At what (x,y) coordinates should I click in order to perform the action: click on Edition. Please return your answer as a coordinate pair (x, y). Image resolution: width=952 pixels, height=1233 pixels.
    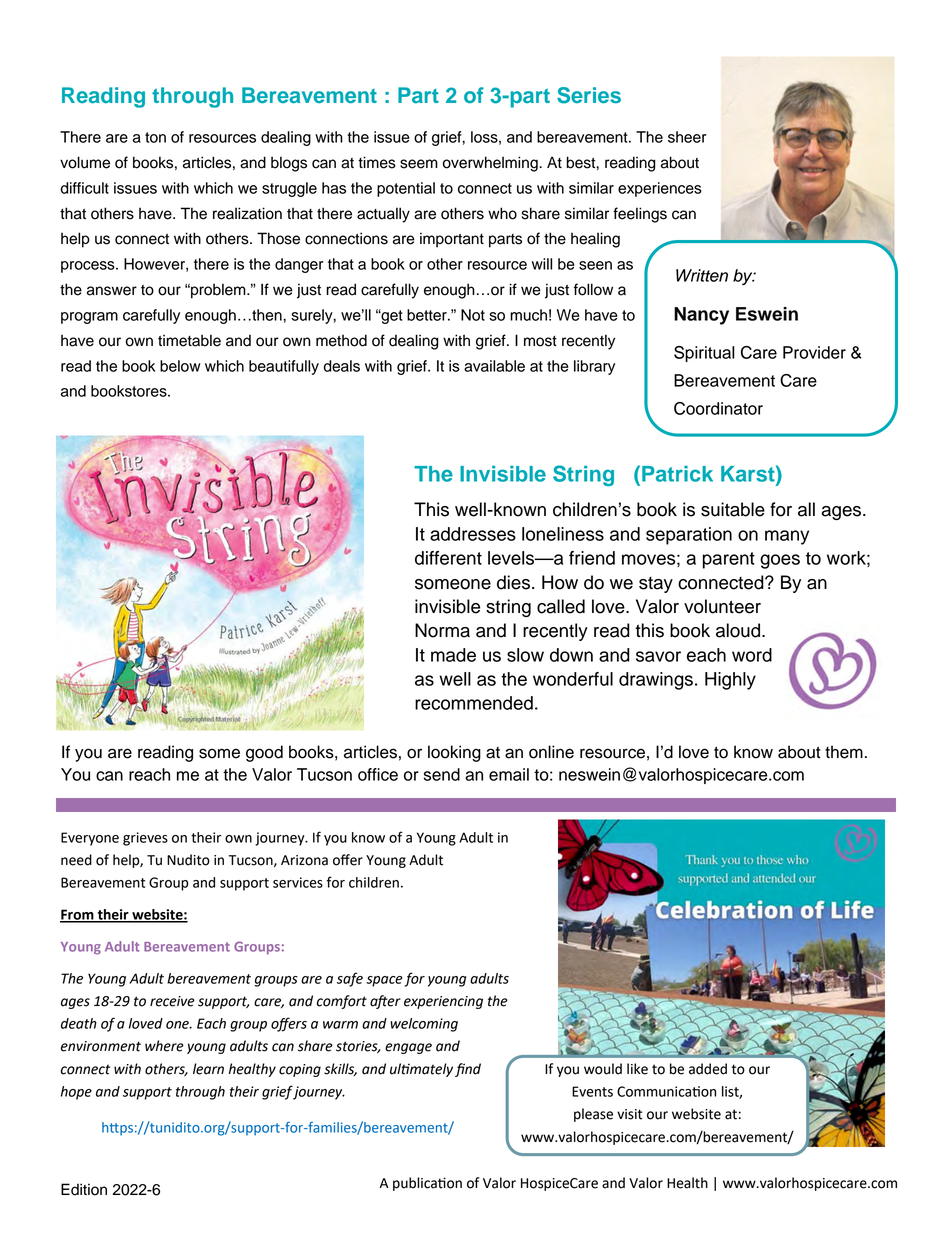
    Looking at the image, I should click on (84, 1189).
